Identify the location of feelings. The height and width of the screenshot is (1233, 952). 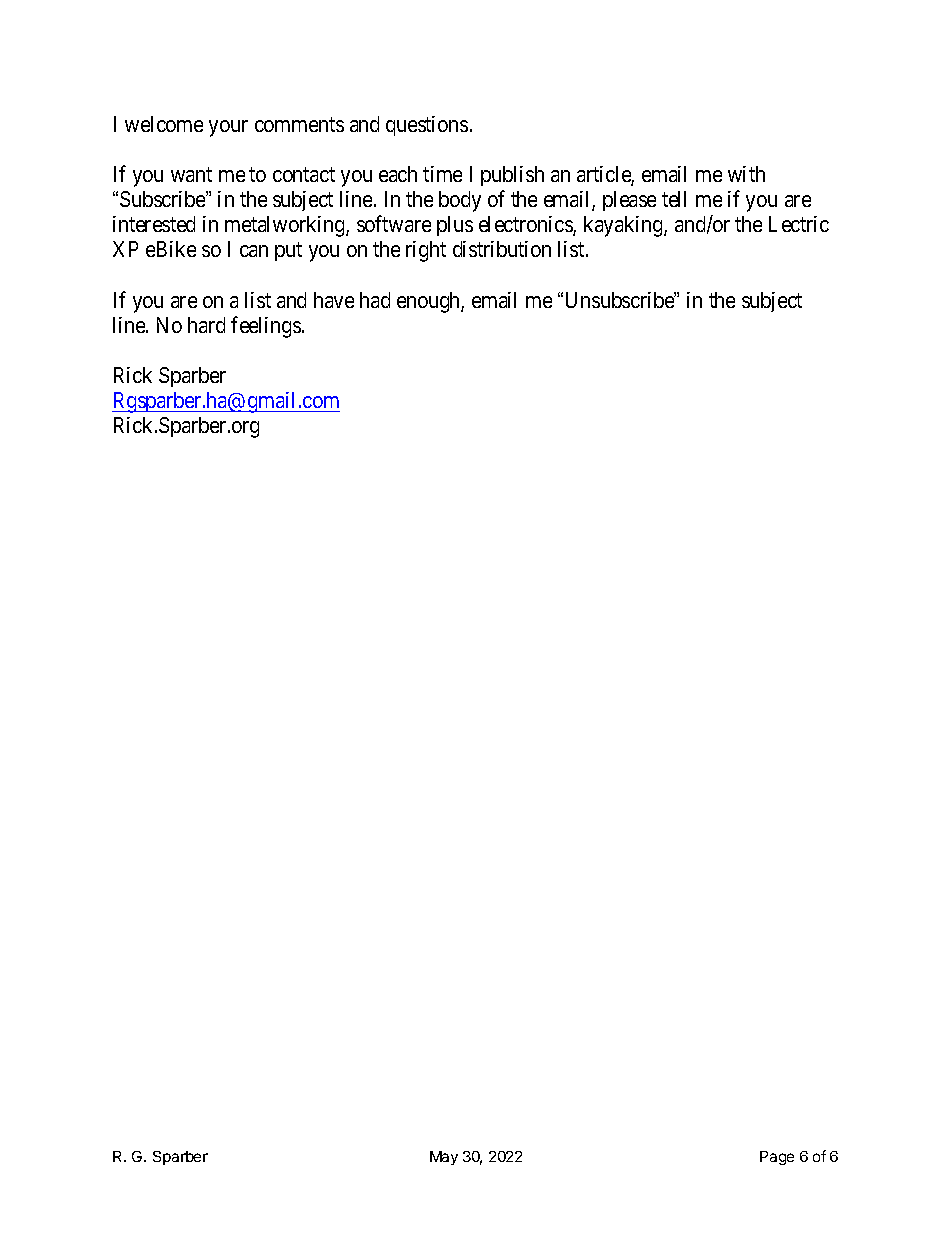
(266, 327).
